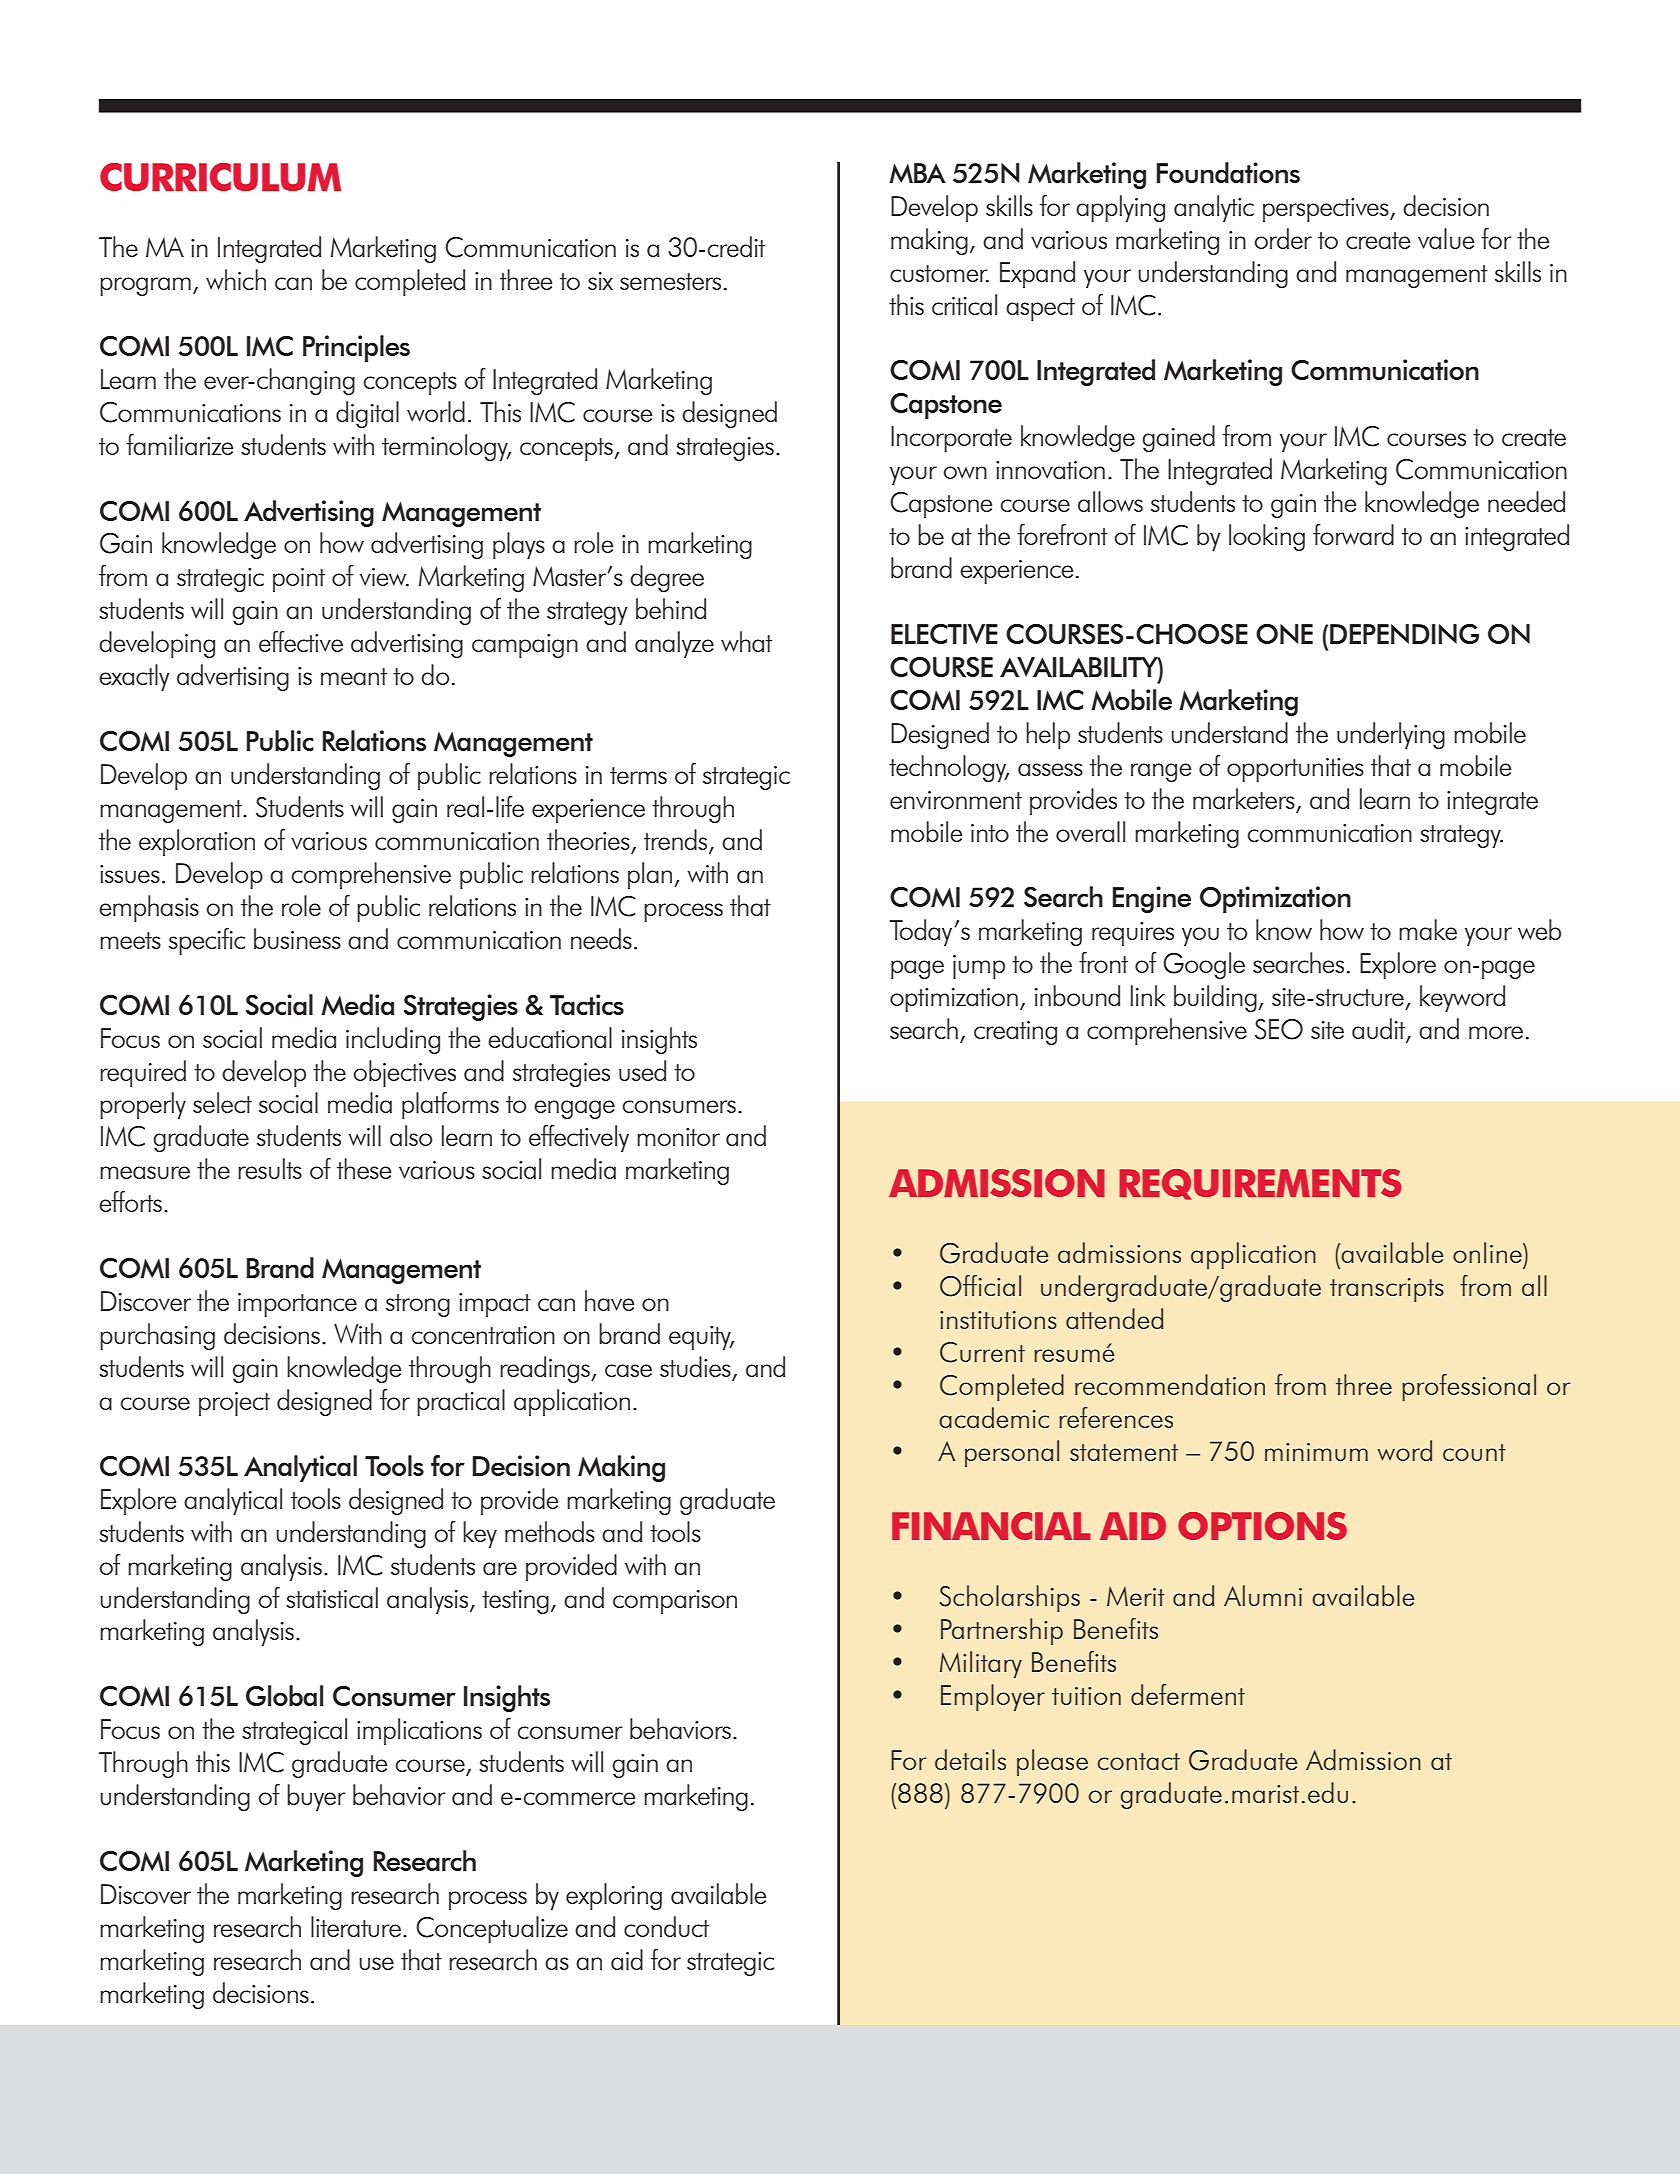  I want to click on literature, so click(356, 1926).
